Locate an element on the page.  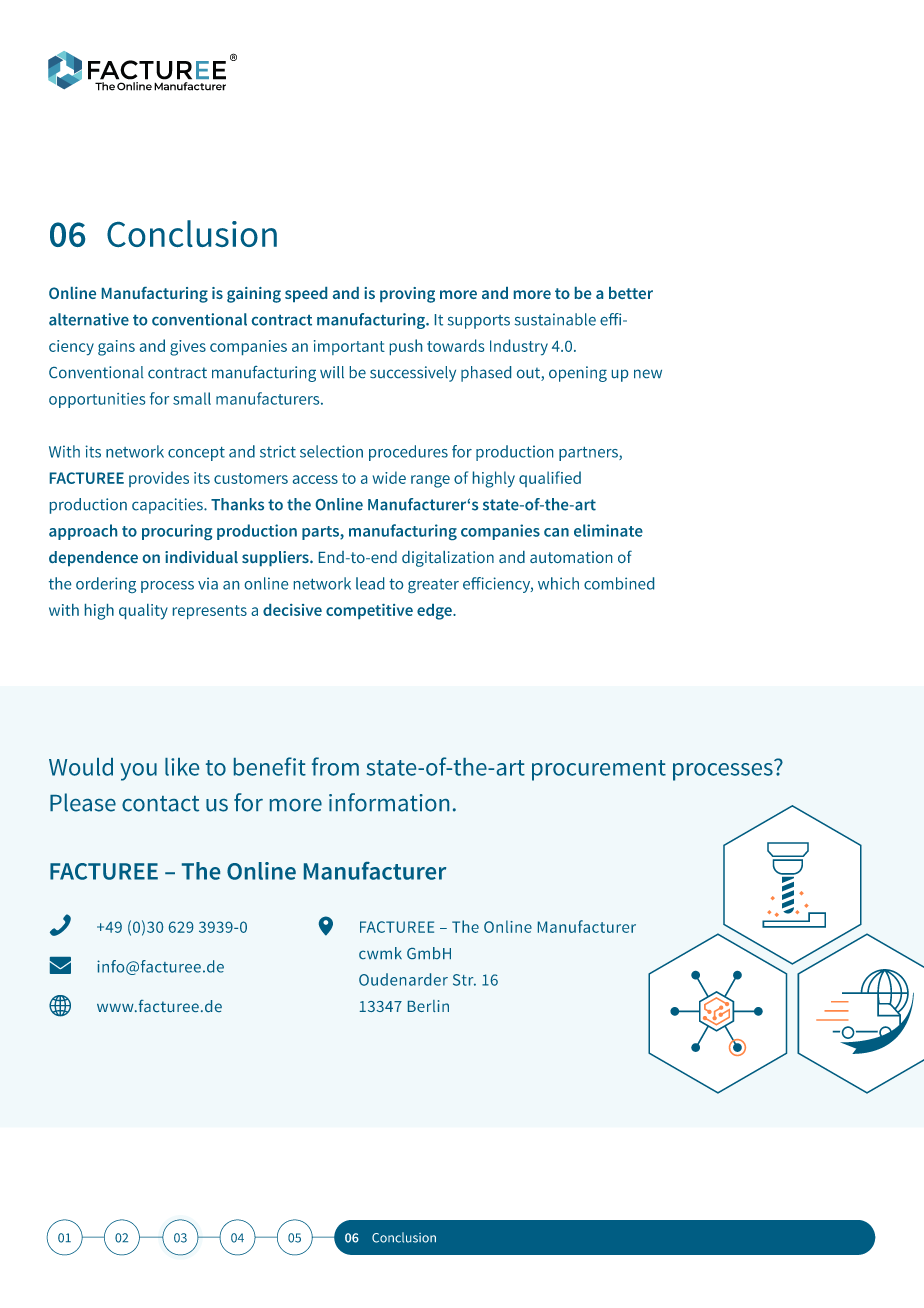
Berlin is located at coordinates (428, 1006).
